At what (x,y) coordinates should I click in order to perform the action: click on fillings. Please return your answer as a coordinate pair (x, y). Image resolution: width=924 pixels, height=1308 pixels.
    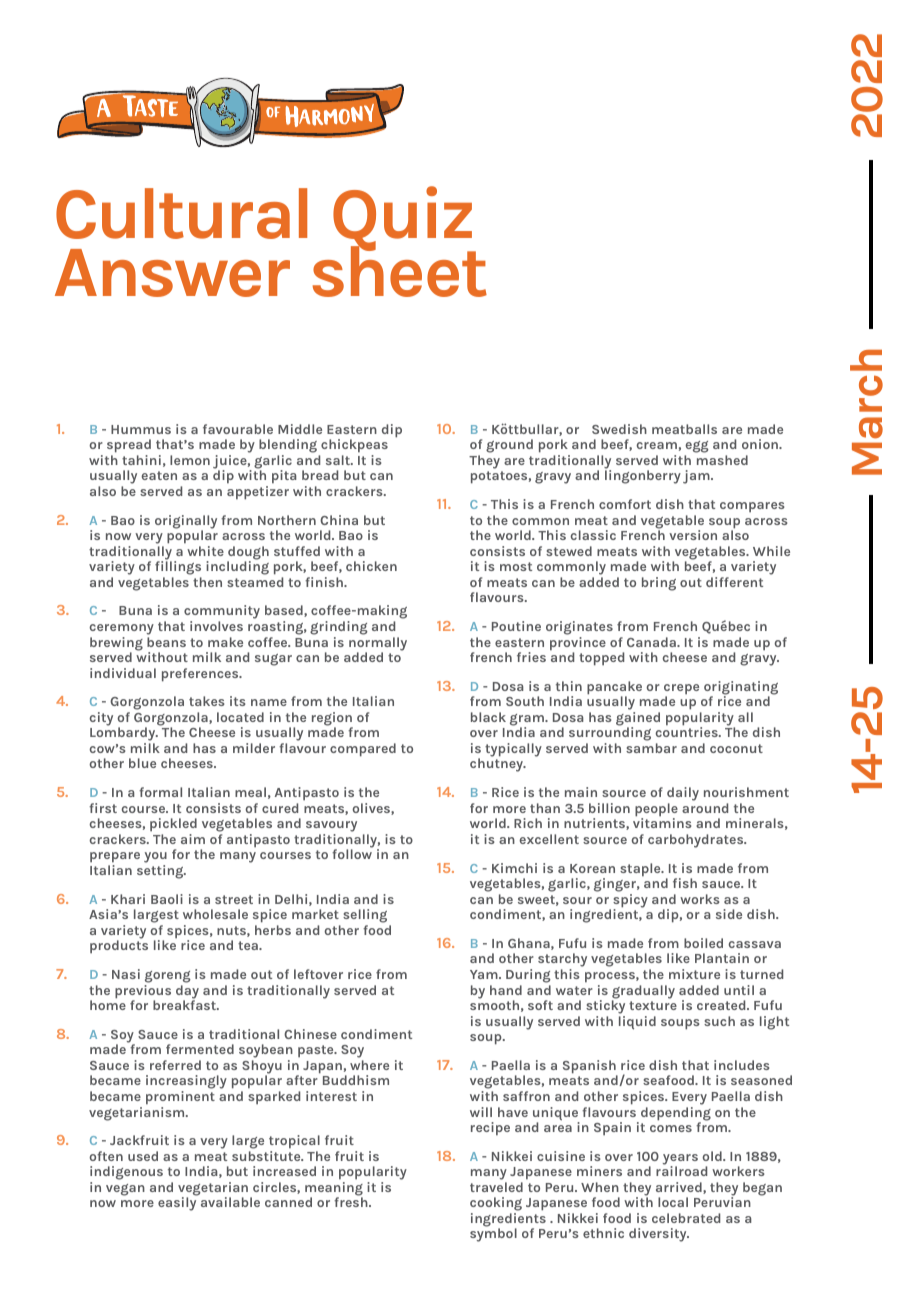
    Looking at the image, I should click on (178, 568).
